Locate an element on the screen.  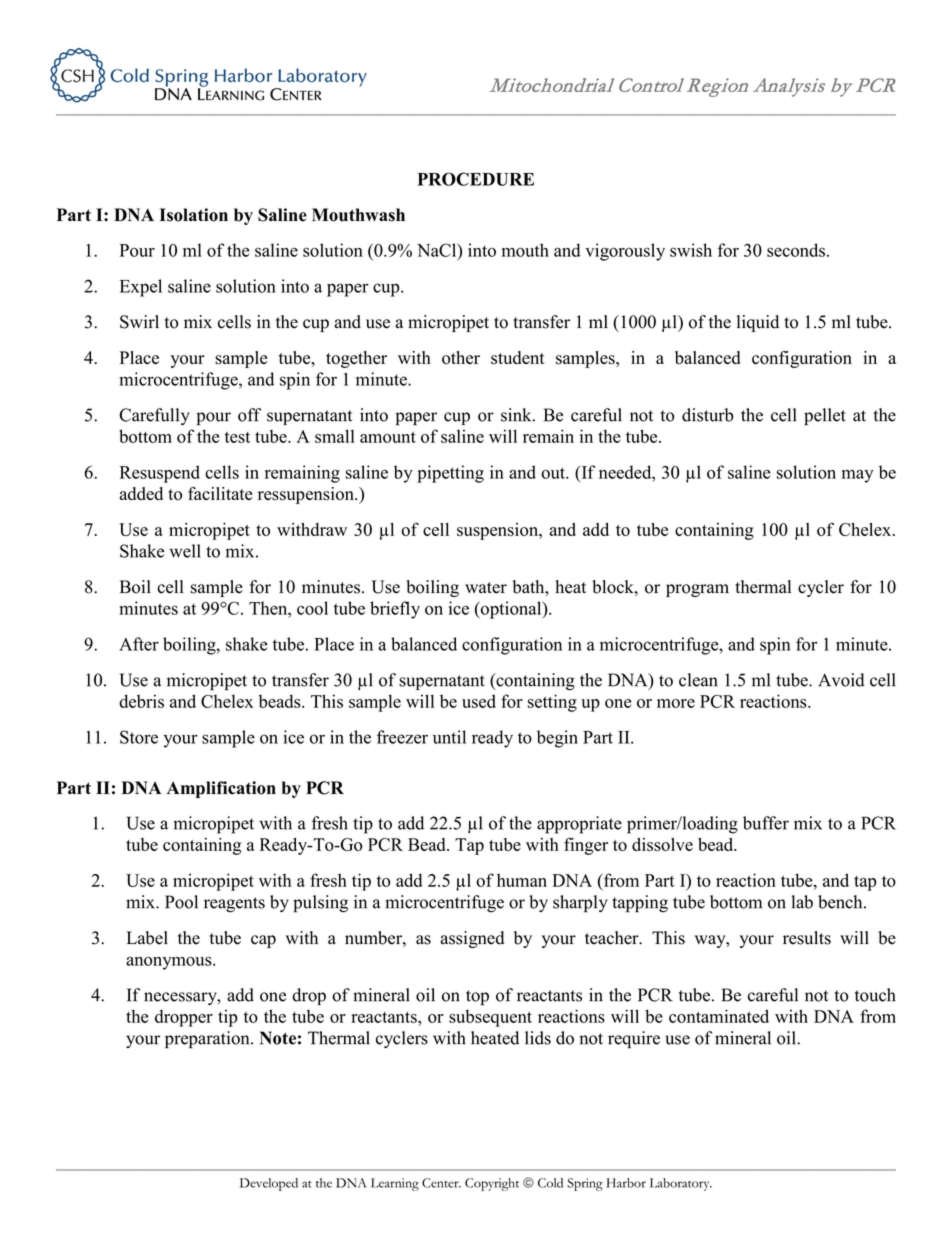
human is located at coordinates (522, 880).
